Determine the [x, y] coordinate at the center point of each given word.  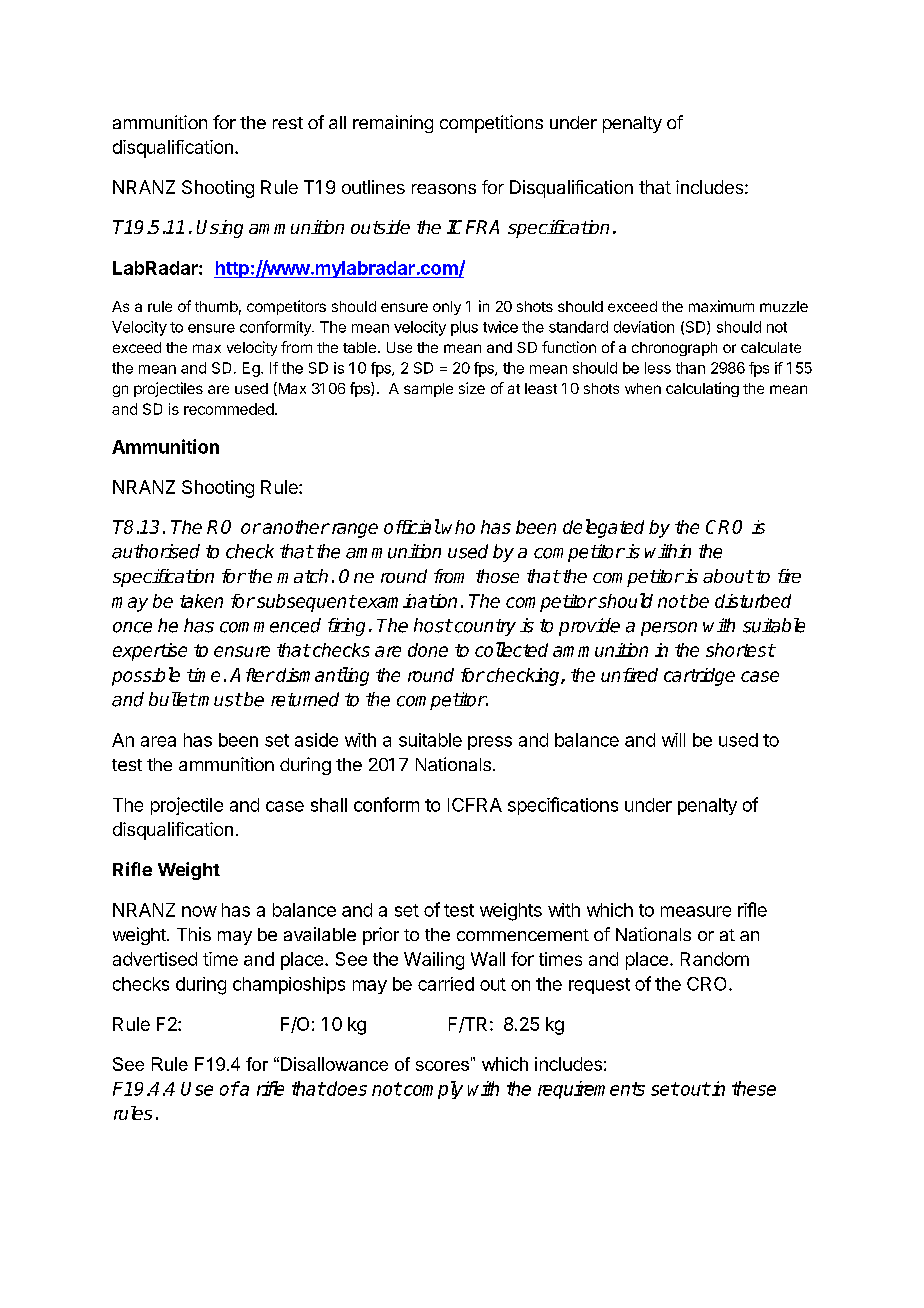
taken [201, 601]
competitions [491, 124]
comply [433, 1090]
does [346, 1088]
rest [288, 123]
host [433, 625]
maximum [721, 306]
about [728, 576]
